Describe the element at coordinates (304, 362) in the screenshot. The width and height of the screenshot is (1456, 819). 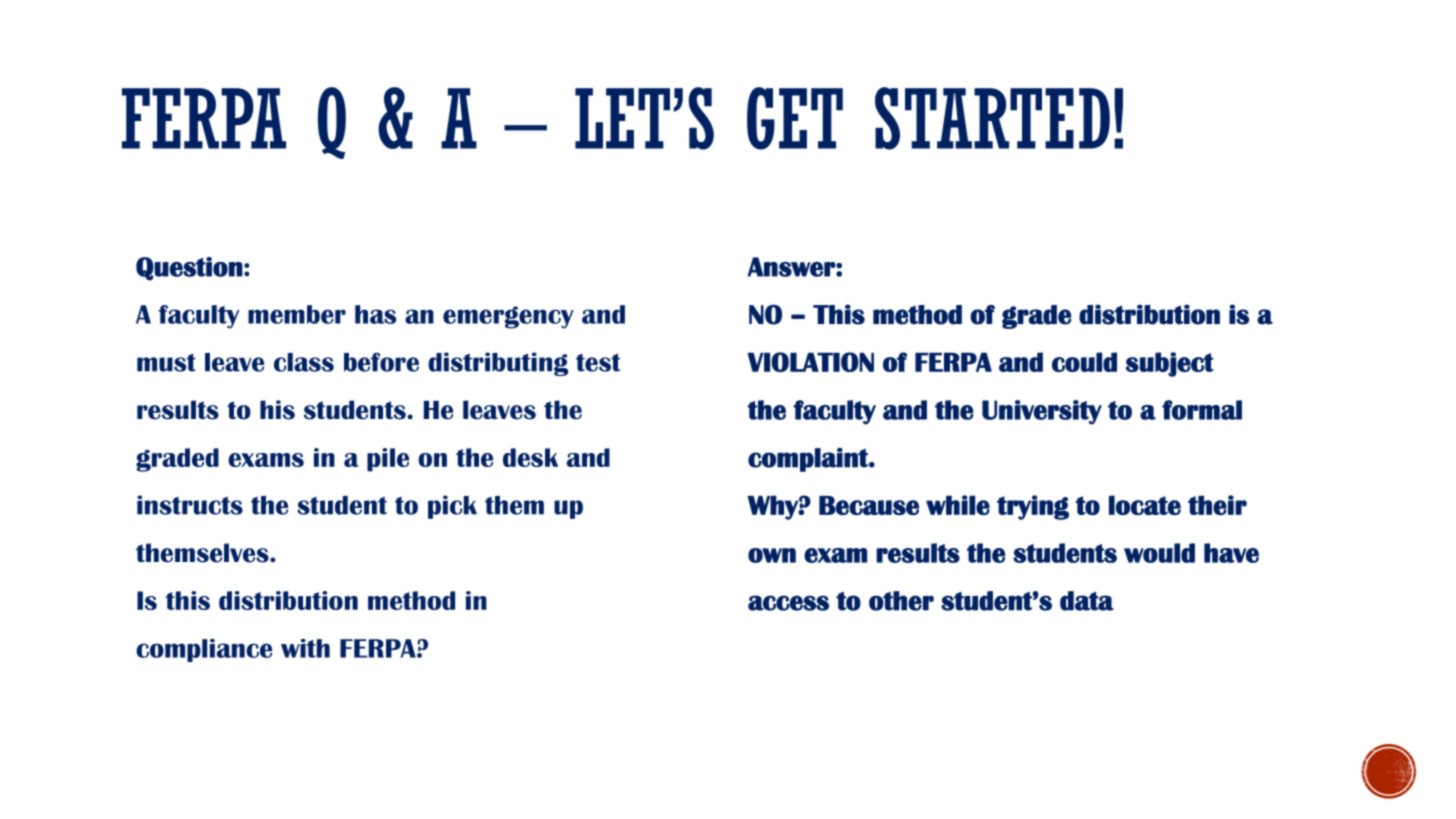
I see `class` at that location.
